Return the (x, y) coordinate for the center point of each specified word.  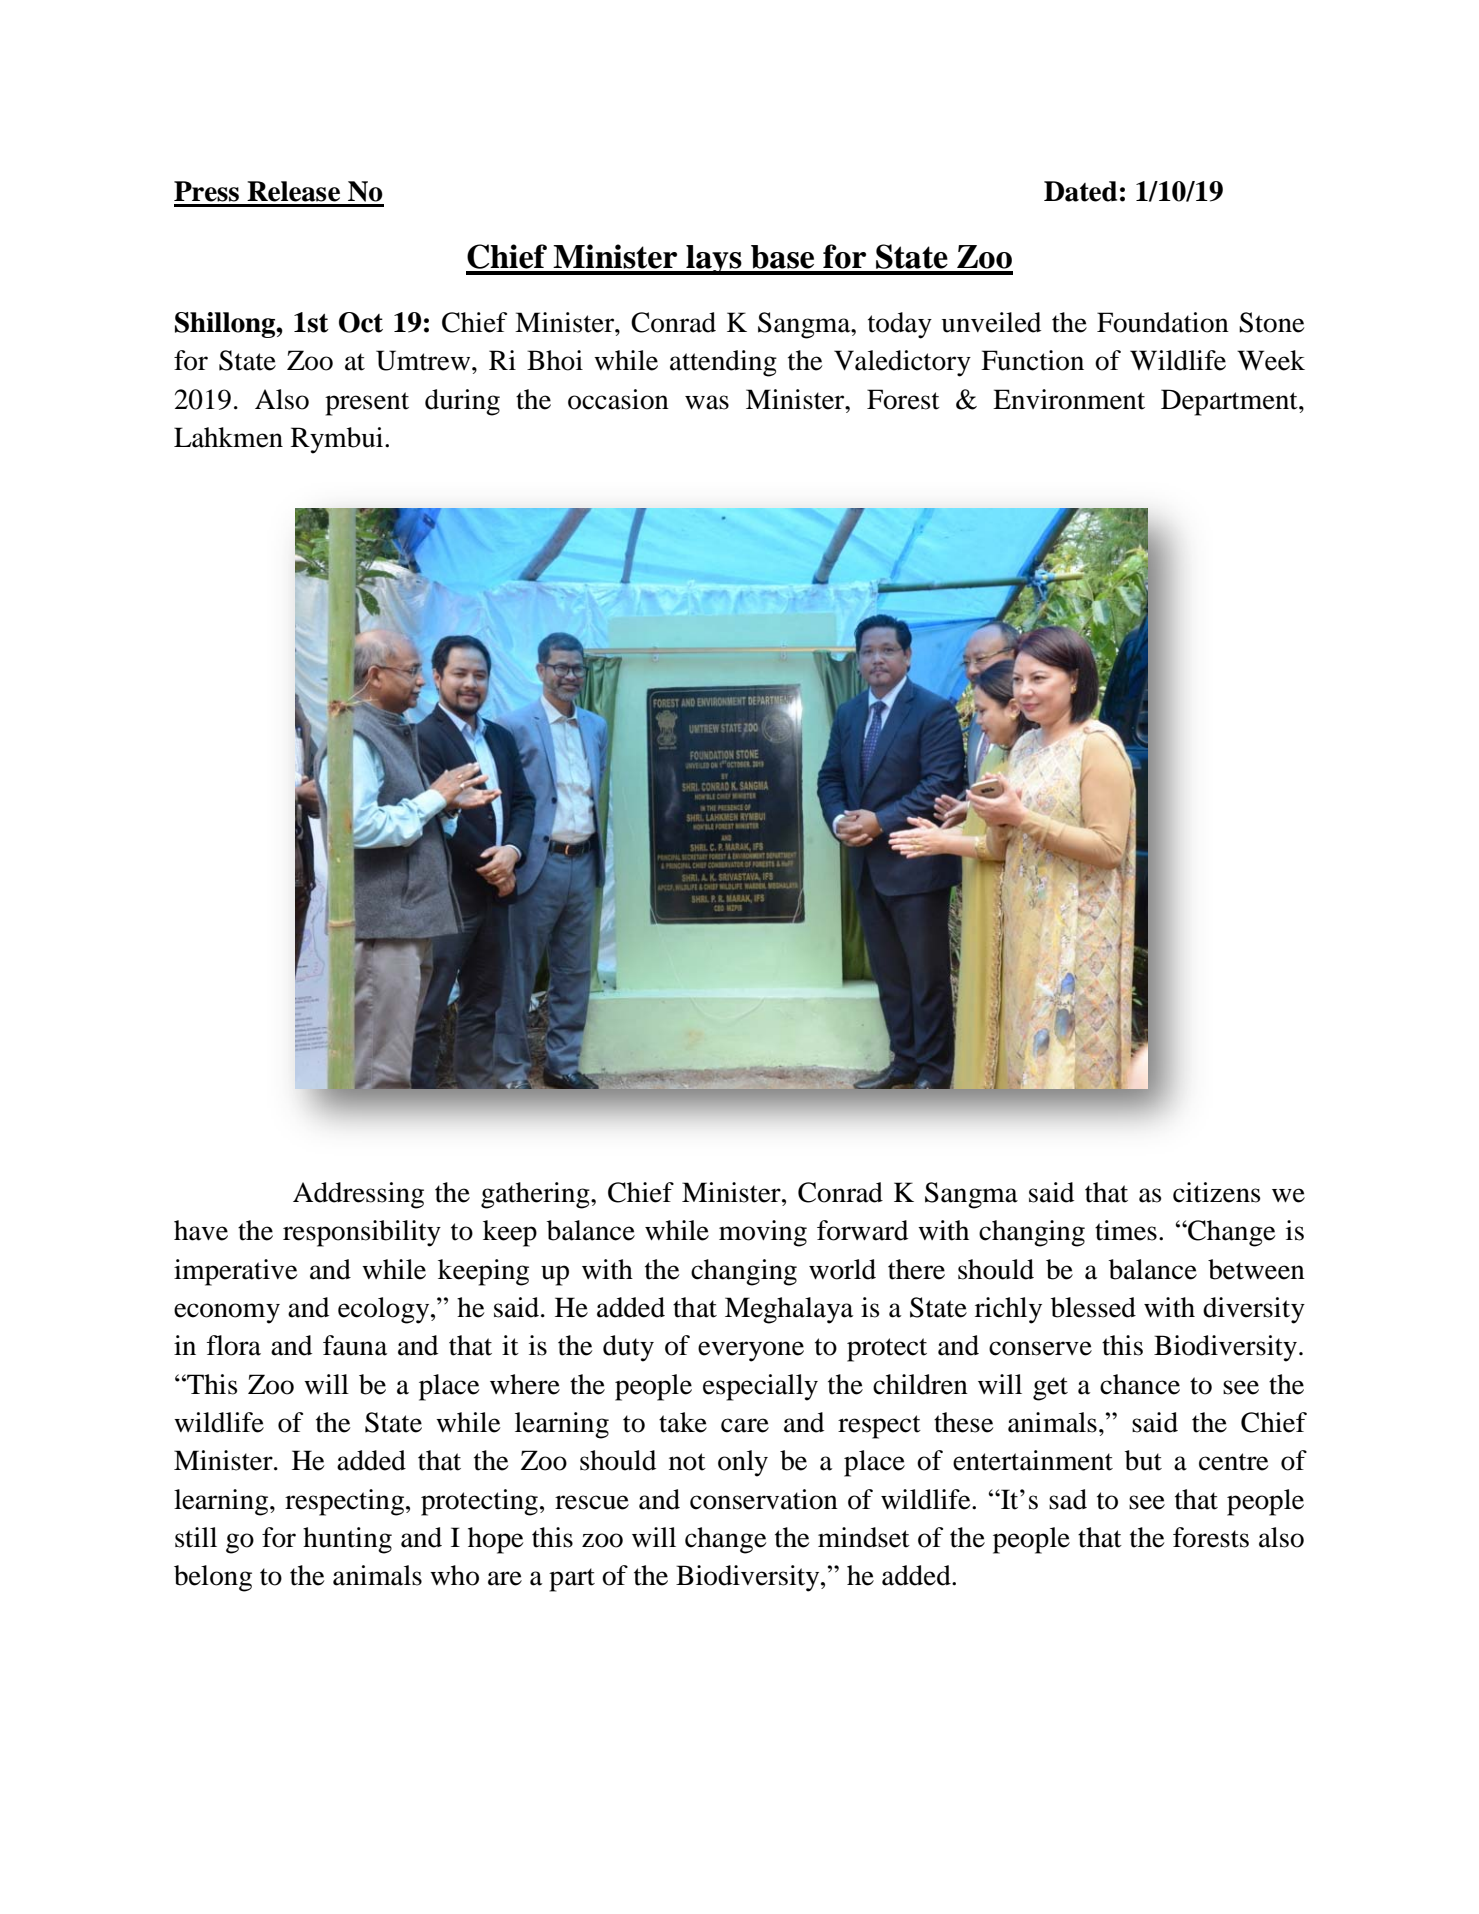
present (367, 404)
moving (763, 1233)
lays (714, 260)
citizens (1217, 1192)
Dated (1080, 191)
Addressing (358, 1195)
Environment (1069, 399)
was (707, 402)
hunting (347, 1540)
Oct (361, 322)
